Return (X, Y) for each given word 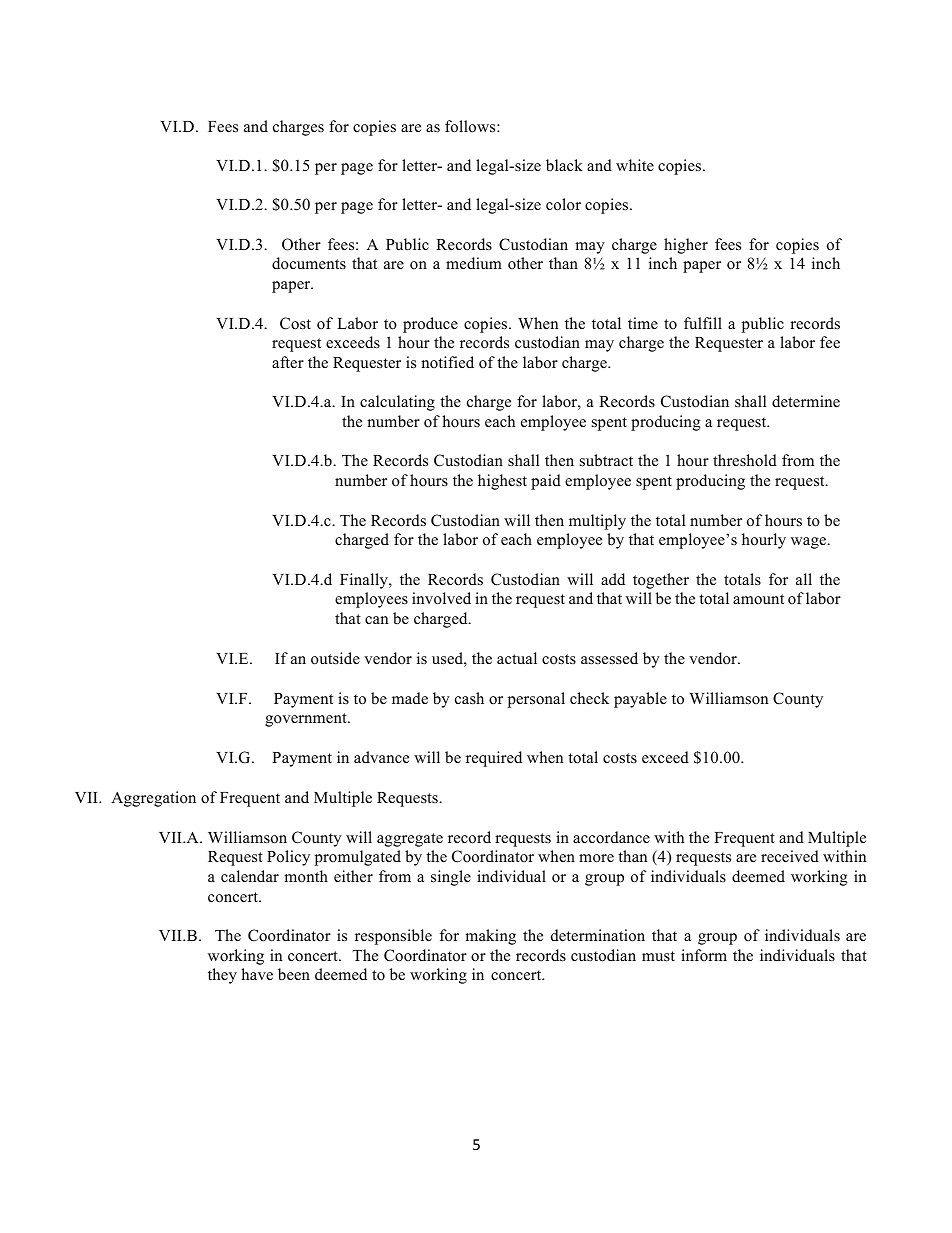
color (563, 204)
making (490, 937)
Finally (365, 581)
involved (441, 598)
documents (309, 263)
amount (758, 599)
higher (686, 246)
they (222, 976)
